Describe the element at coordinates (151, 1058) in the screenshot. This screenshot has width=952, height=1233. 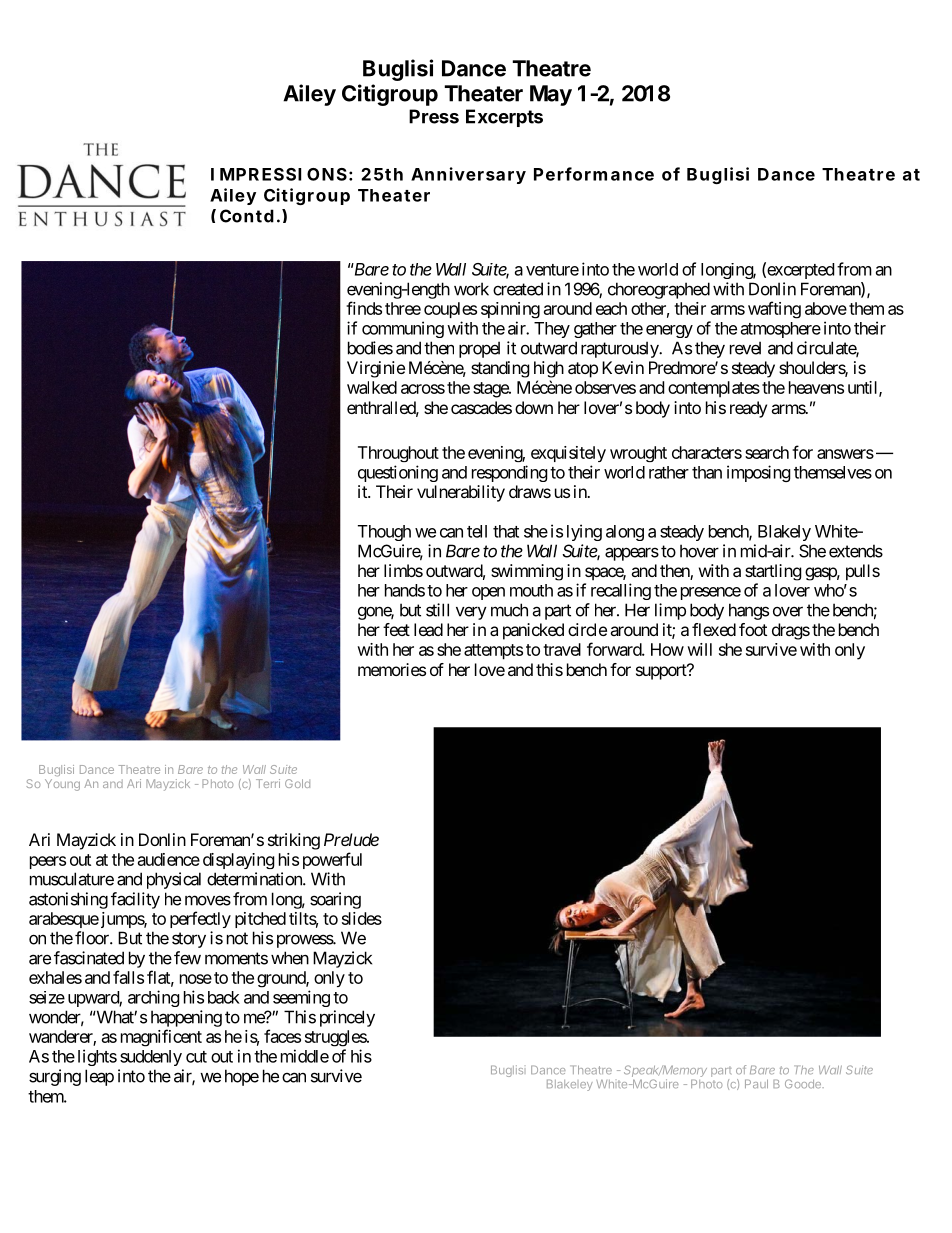
I see `suddenly` at that location.
